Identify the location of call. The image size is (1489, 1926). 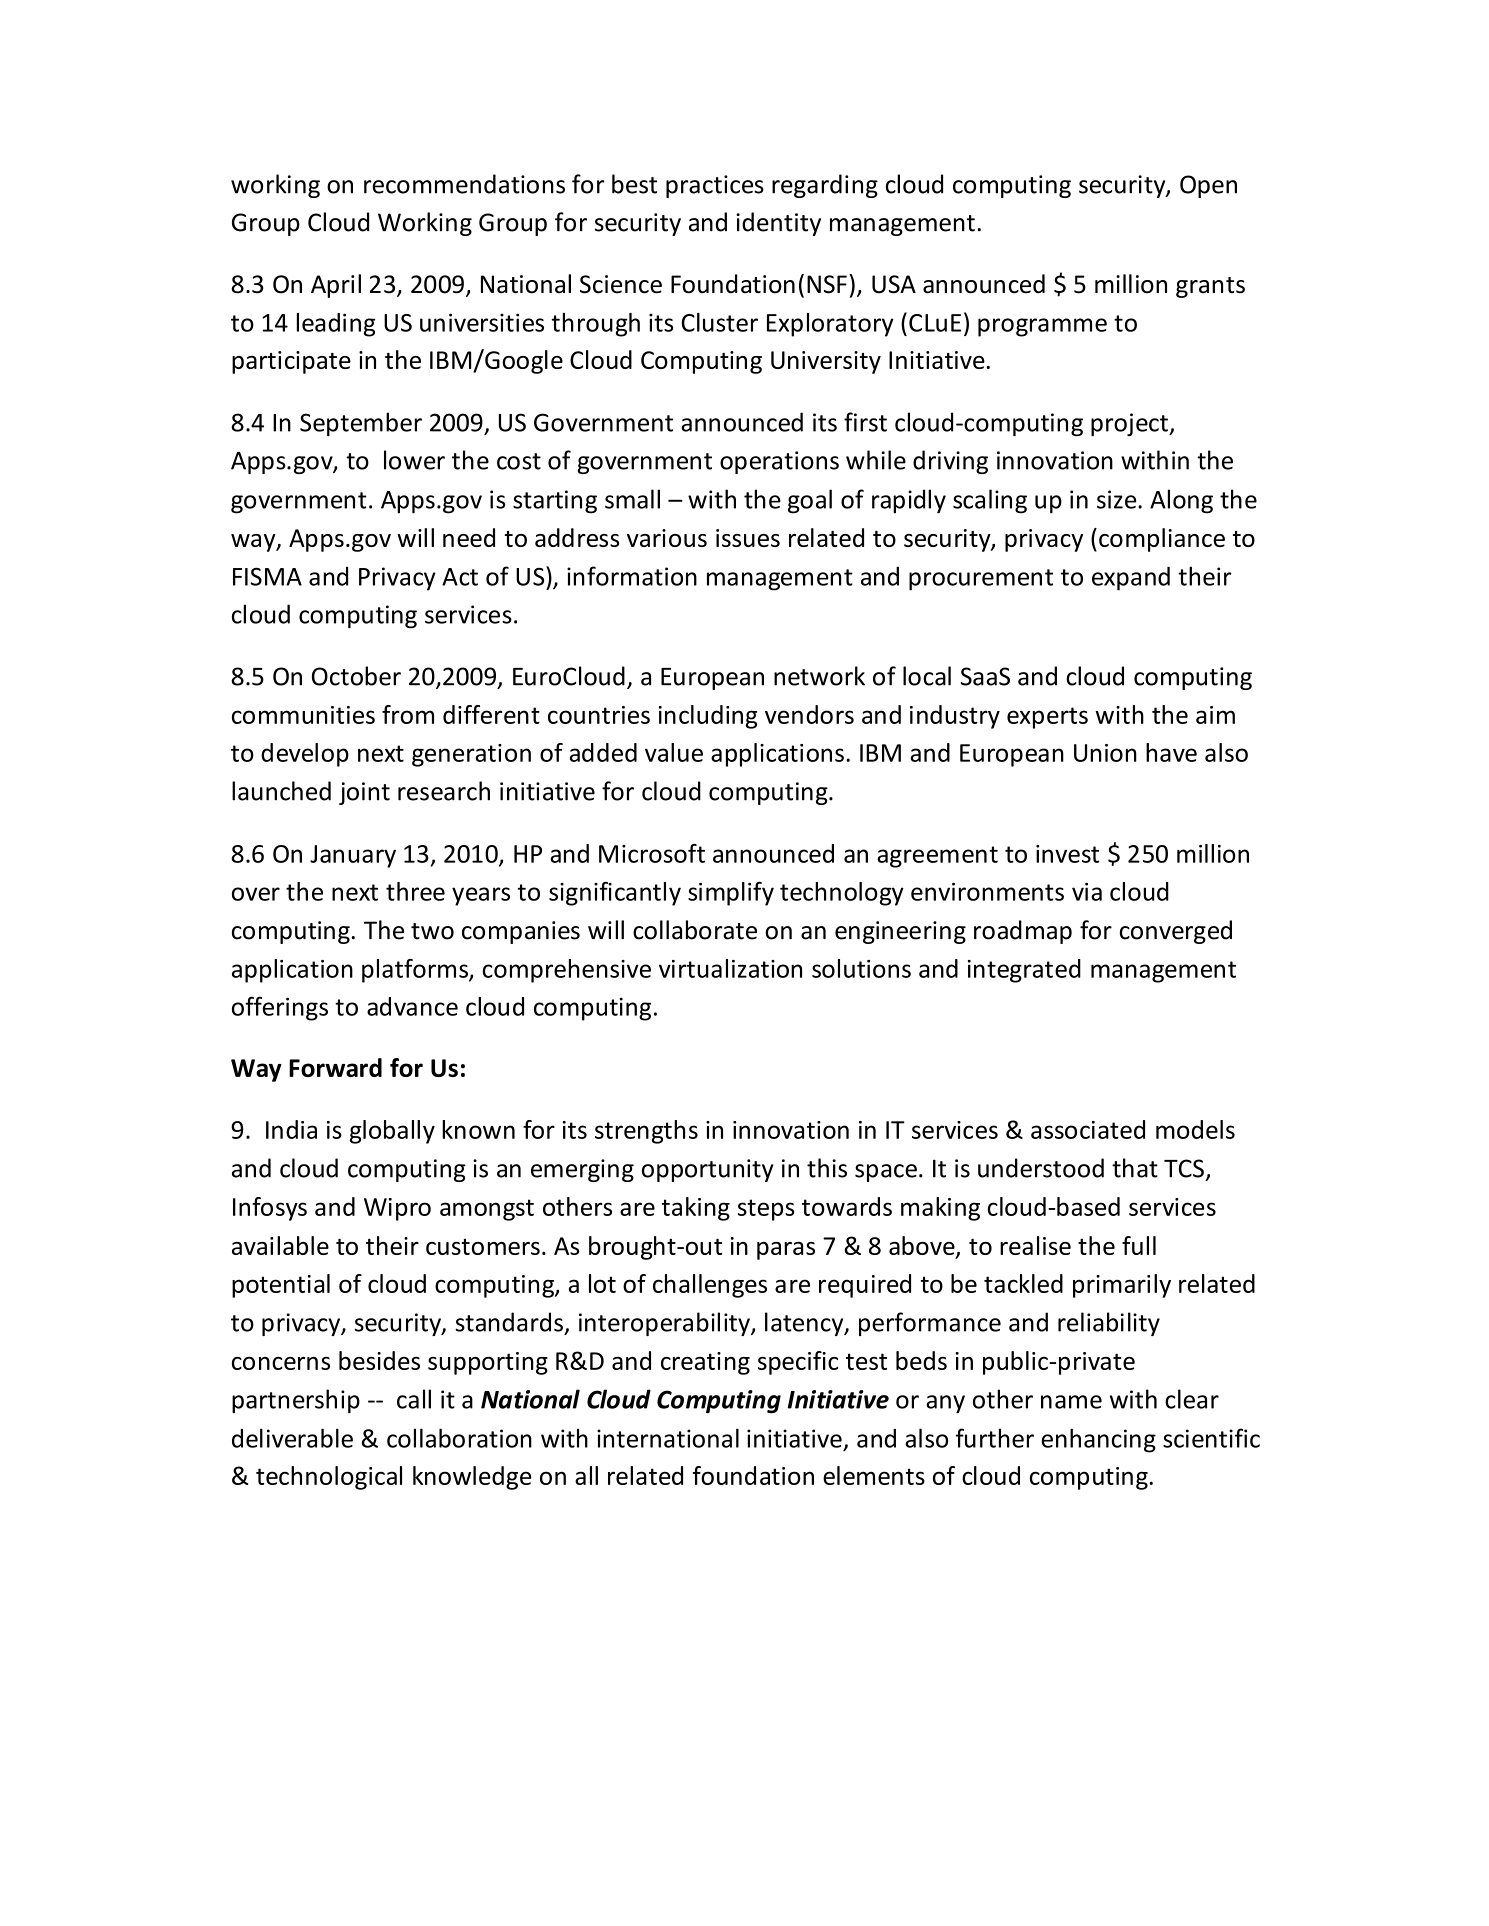
(414, 1399).
